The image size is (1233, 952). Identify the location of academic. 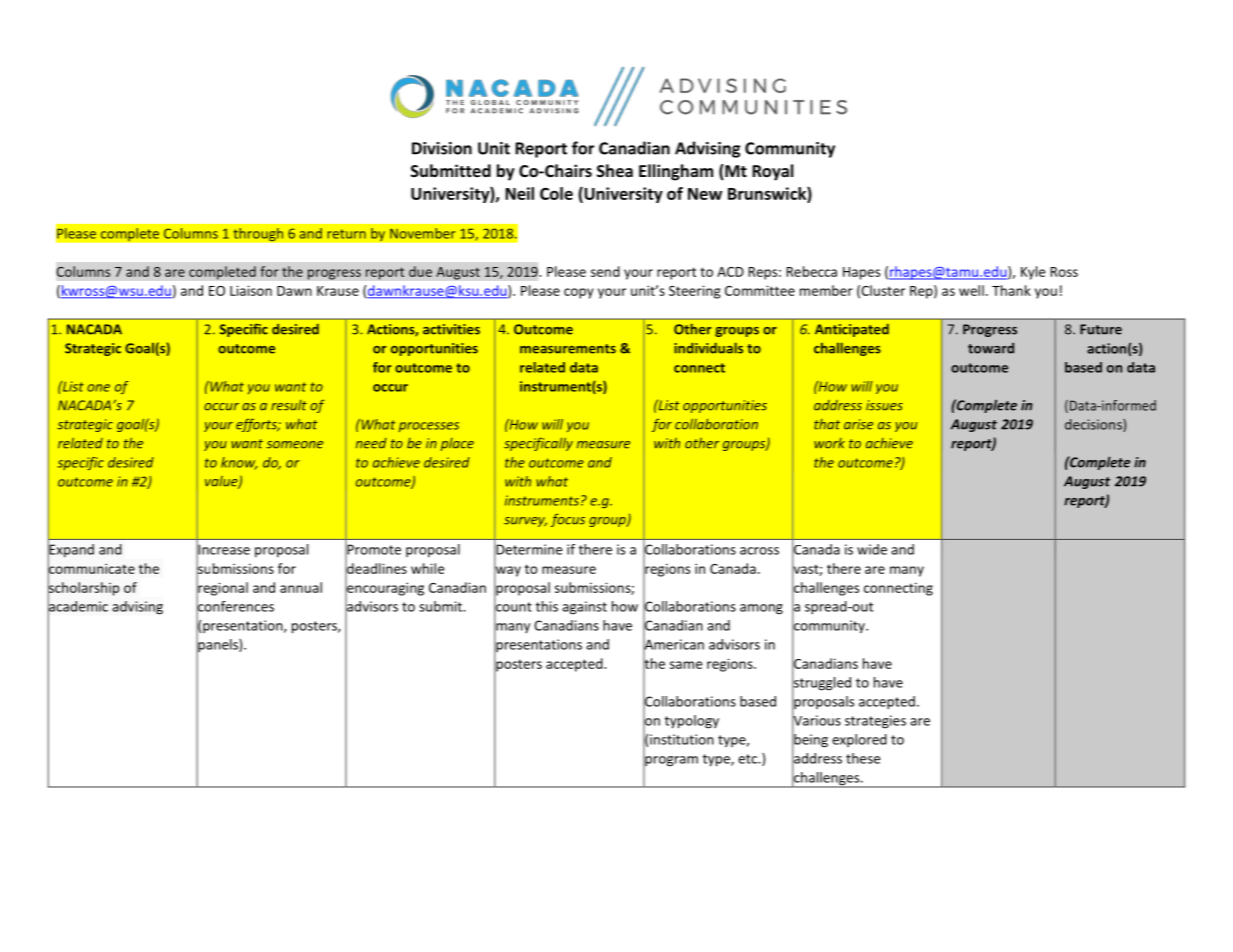
(78, 606).
